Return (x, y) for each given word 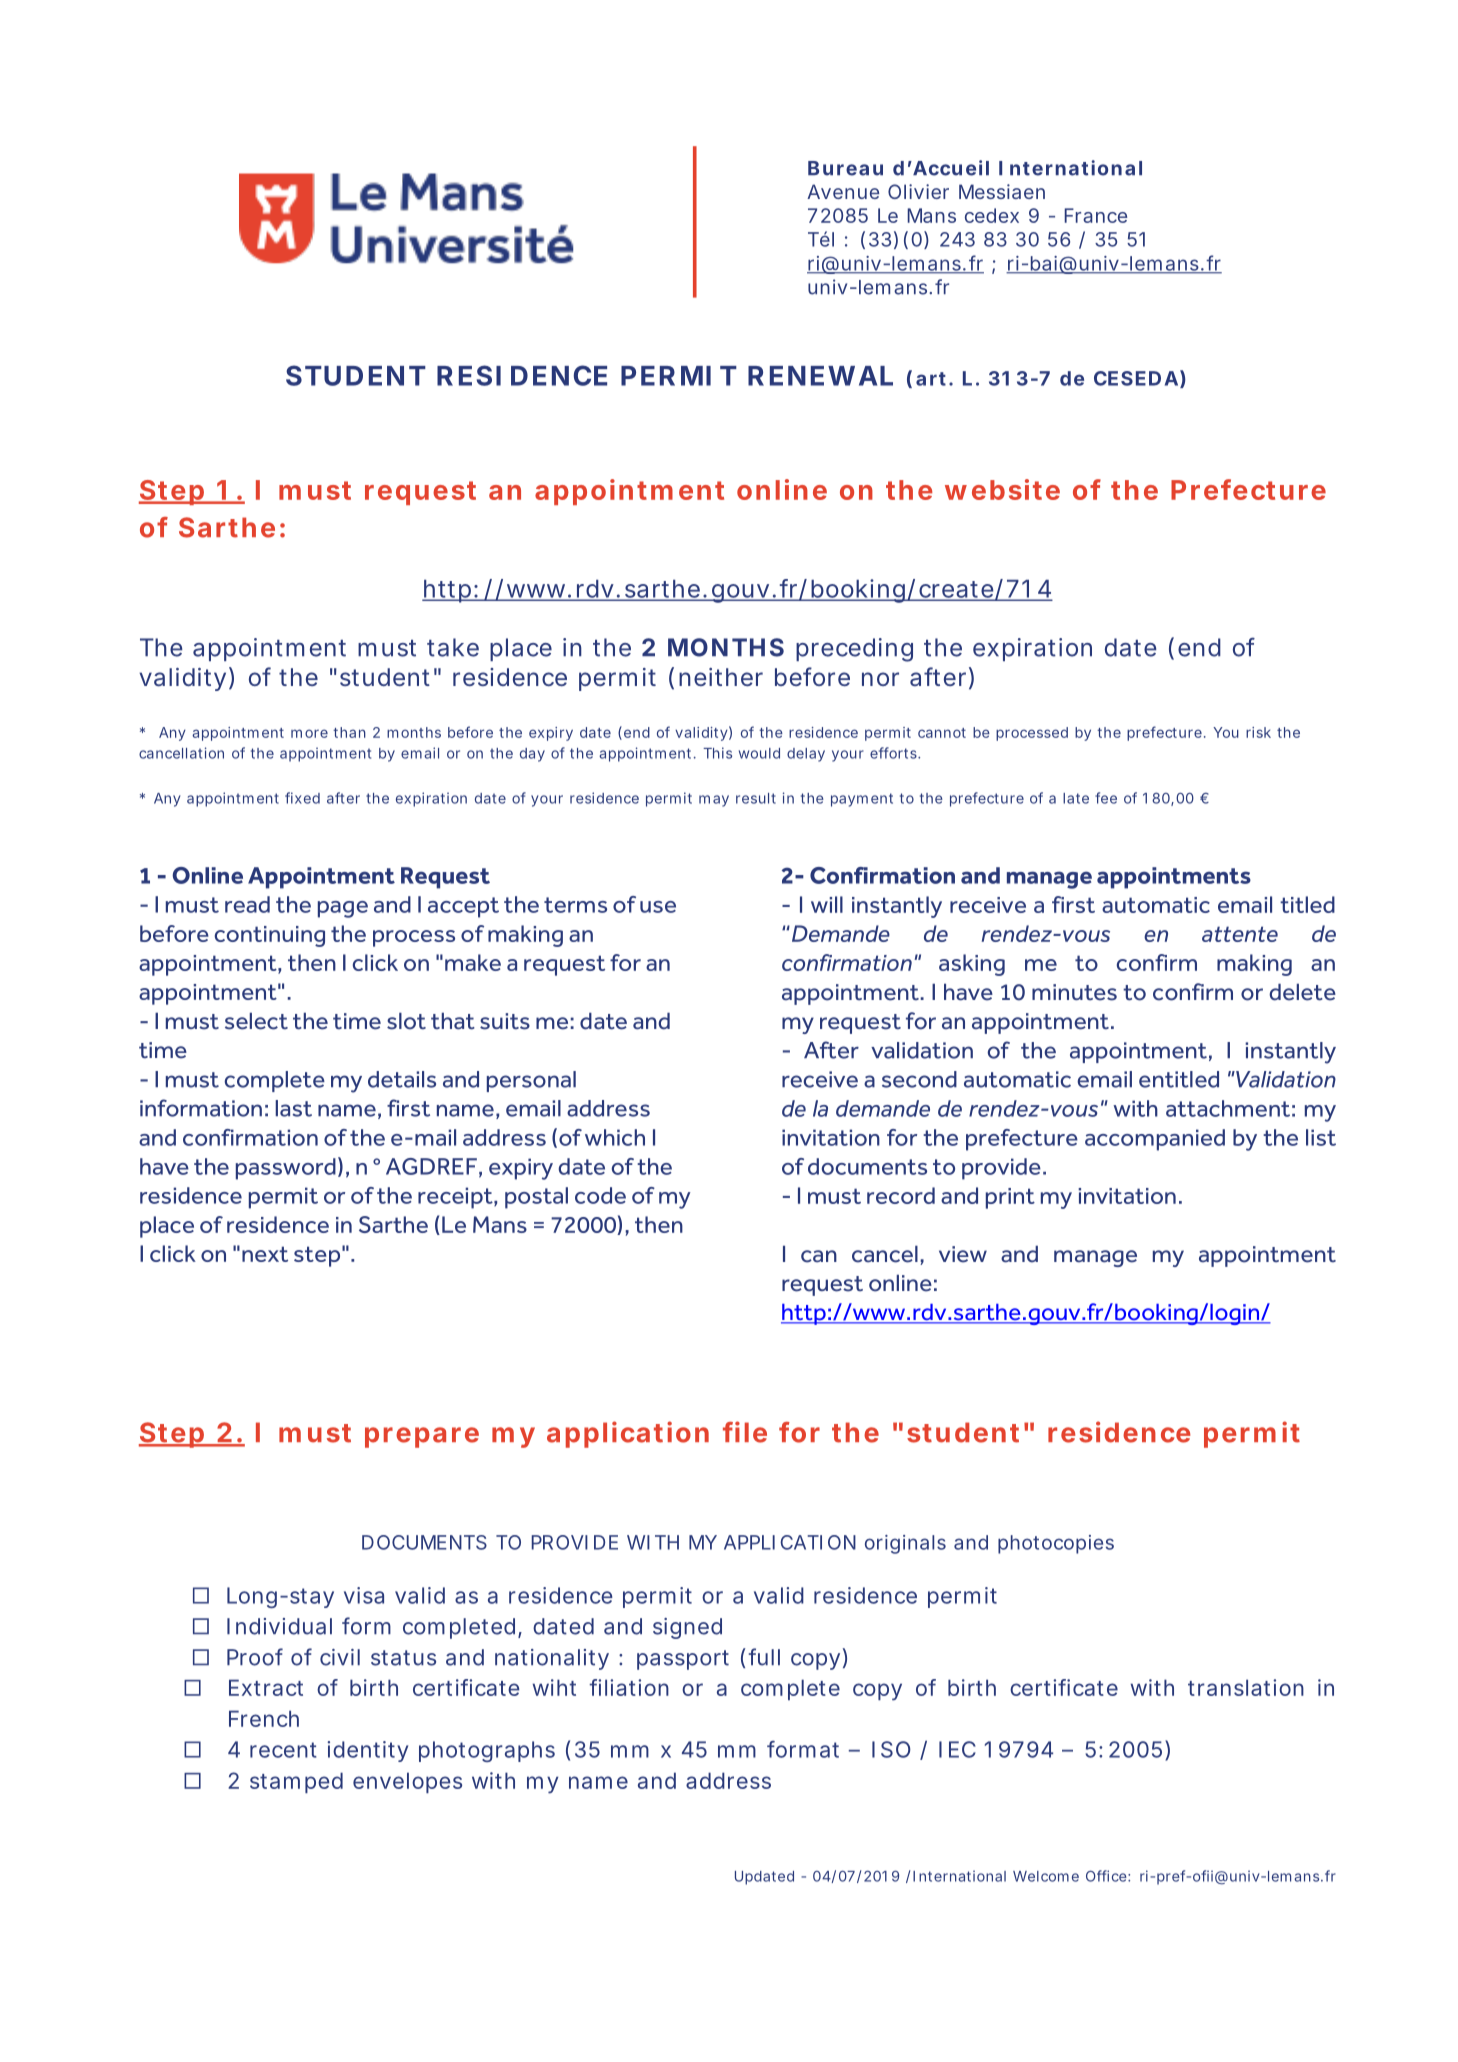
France (1096, 215)
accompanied (1155, 1140)
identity (367, 1751)
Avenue (843, 191)
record (901, 1195)
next (265, 1254)
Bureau (845, 168)
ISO (891, 1749)
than (349, 732)
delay (806, 755)
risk (1258, 732)
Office (1107, 1876)
